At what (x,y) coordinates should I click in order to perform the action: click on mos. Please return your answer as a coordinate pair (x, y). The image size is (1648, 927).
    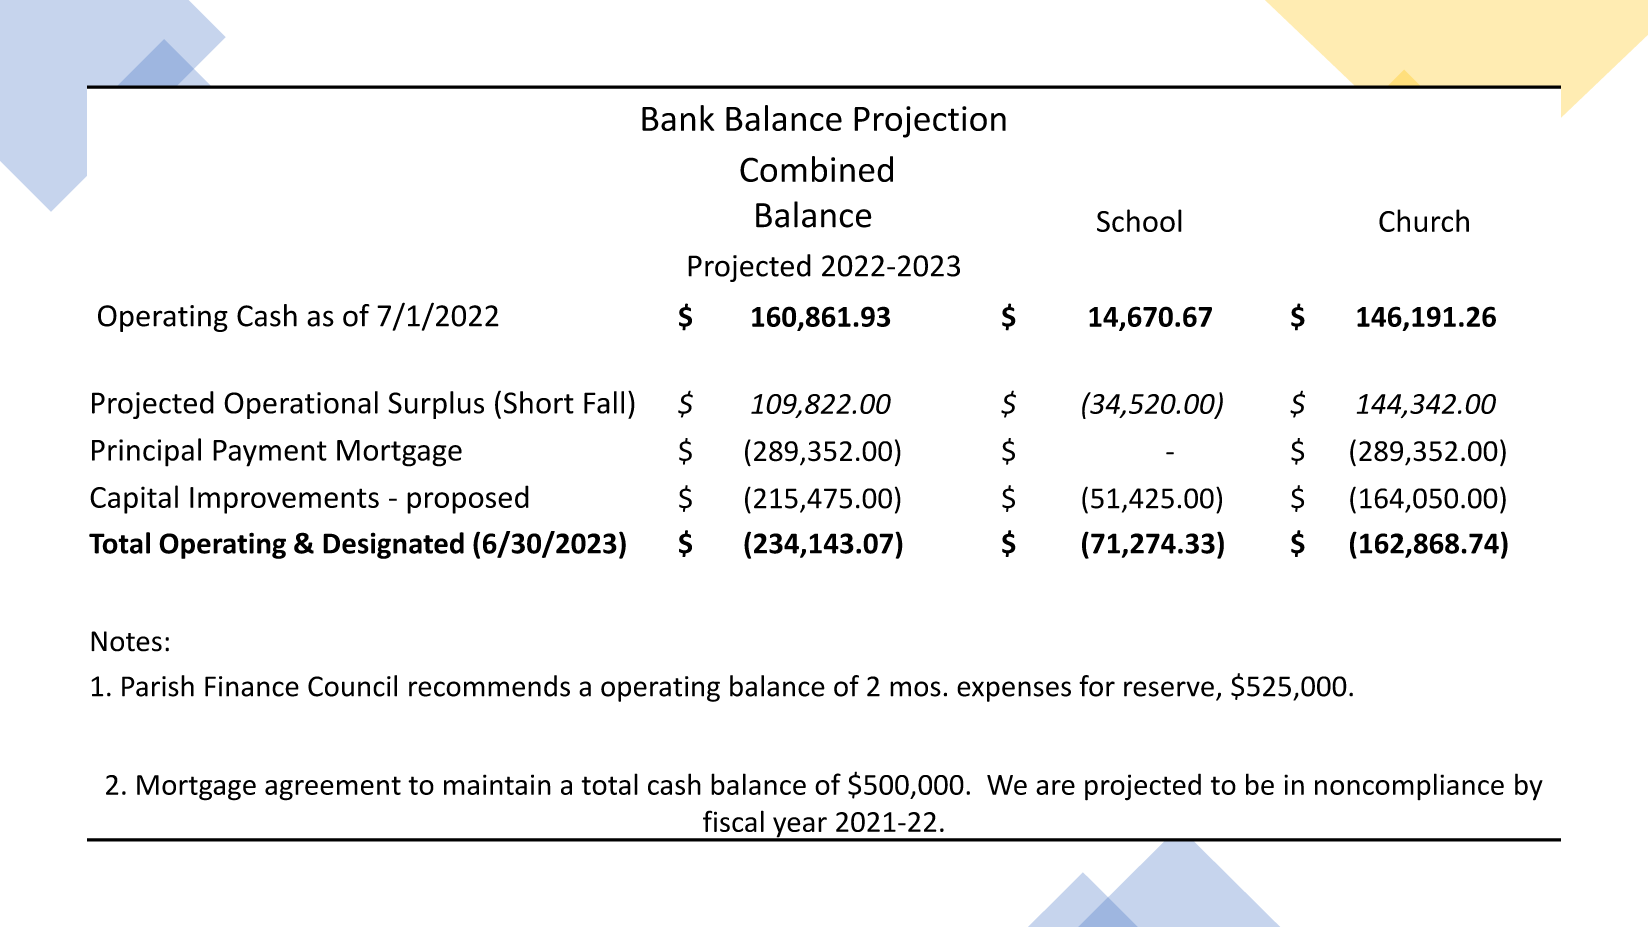
    Looking at the image, I should click on (915, 689).
